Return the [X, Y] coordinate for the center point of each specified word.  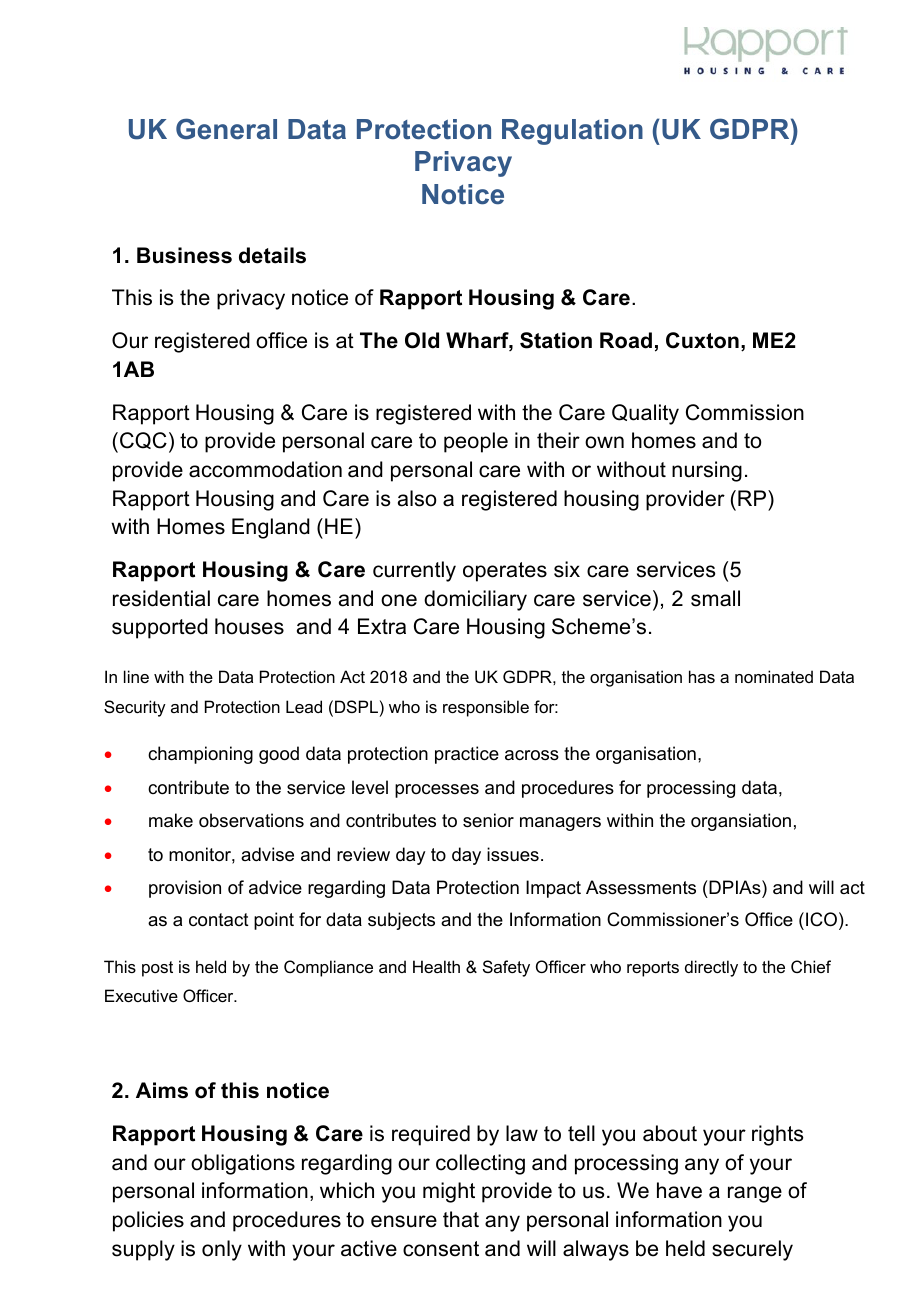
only [222, 1250]
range [755, 1194]
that [461, 1219]
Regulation [572, 132]
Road [626, 340]
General [226, 129]
